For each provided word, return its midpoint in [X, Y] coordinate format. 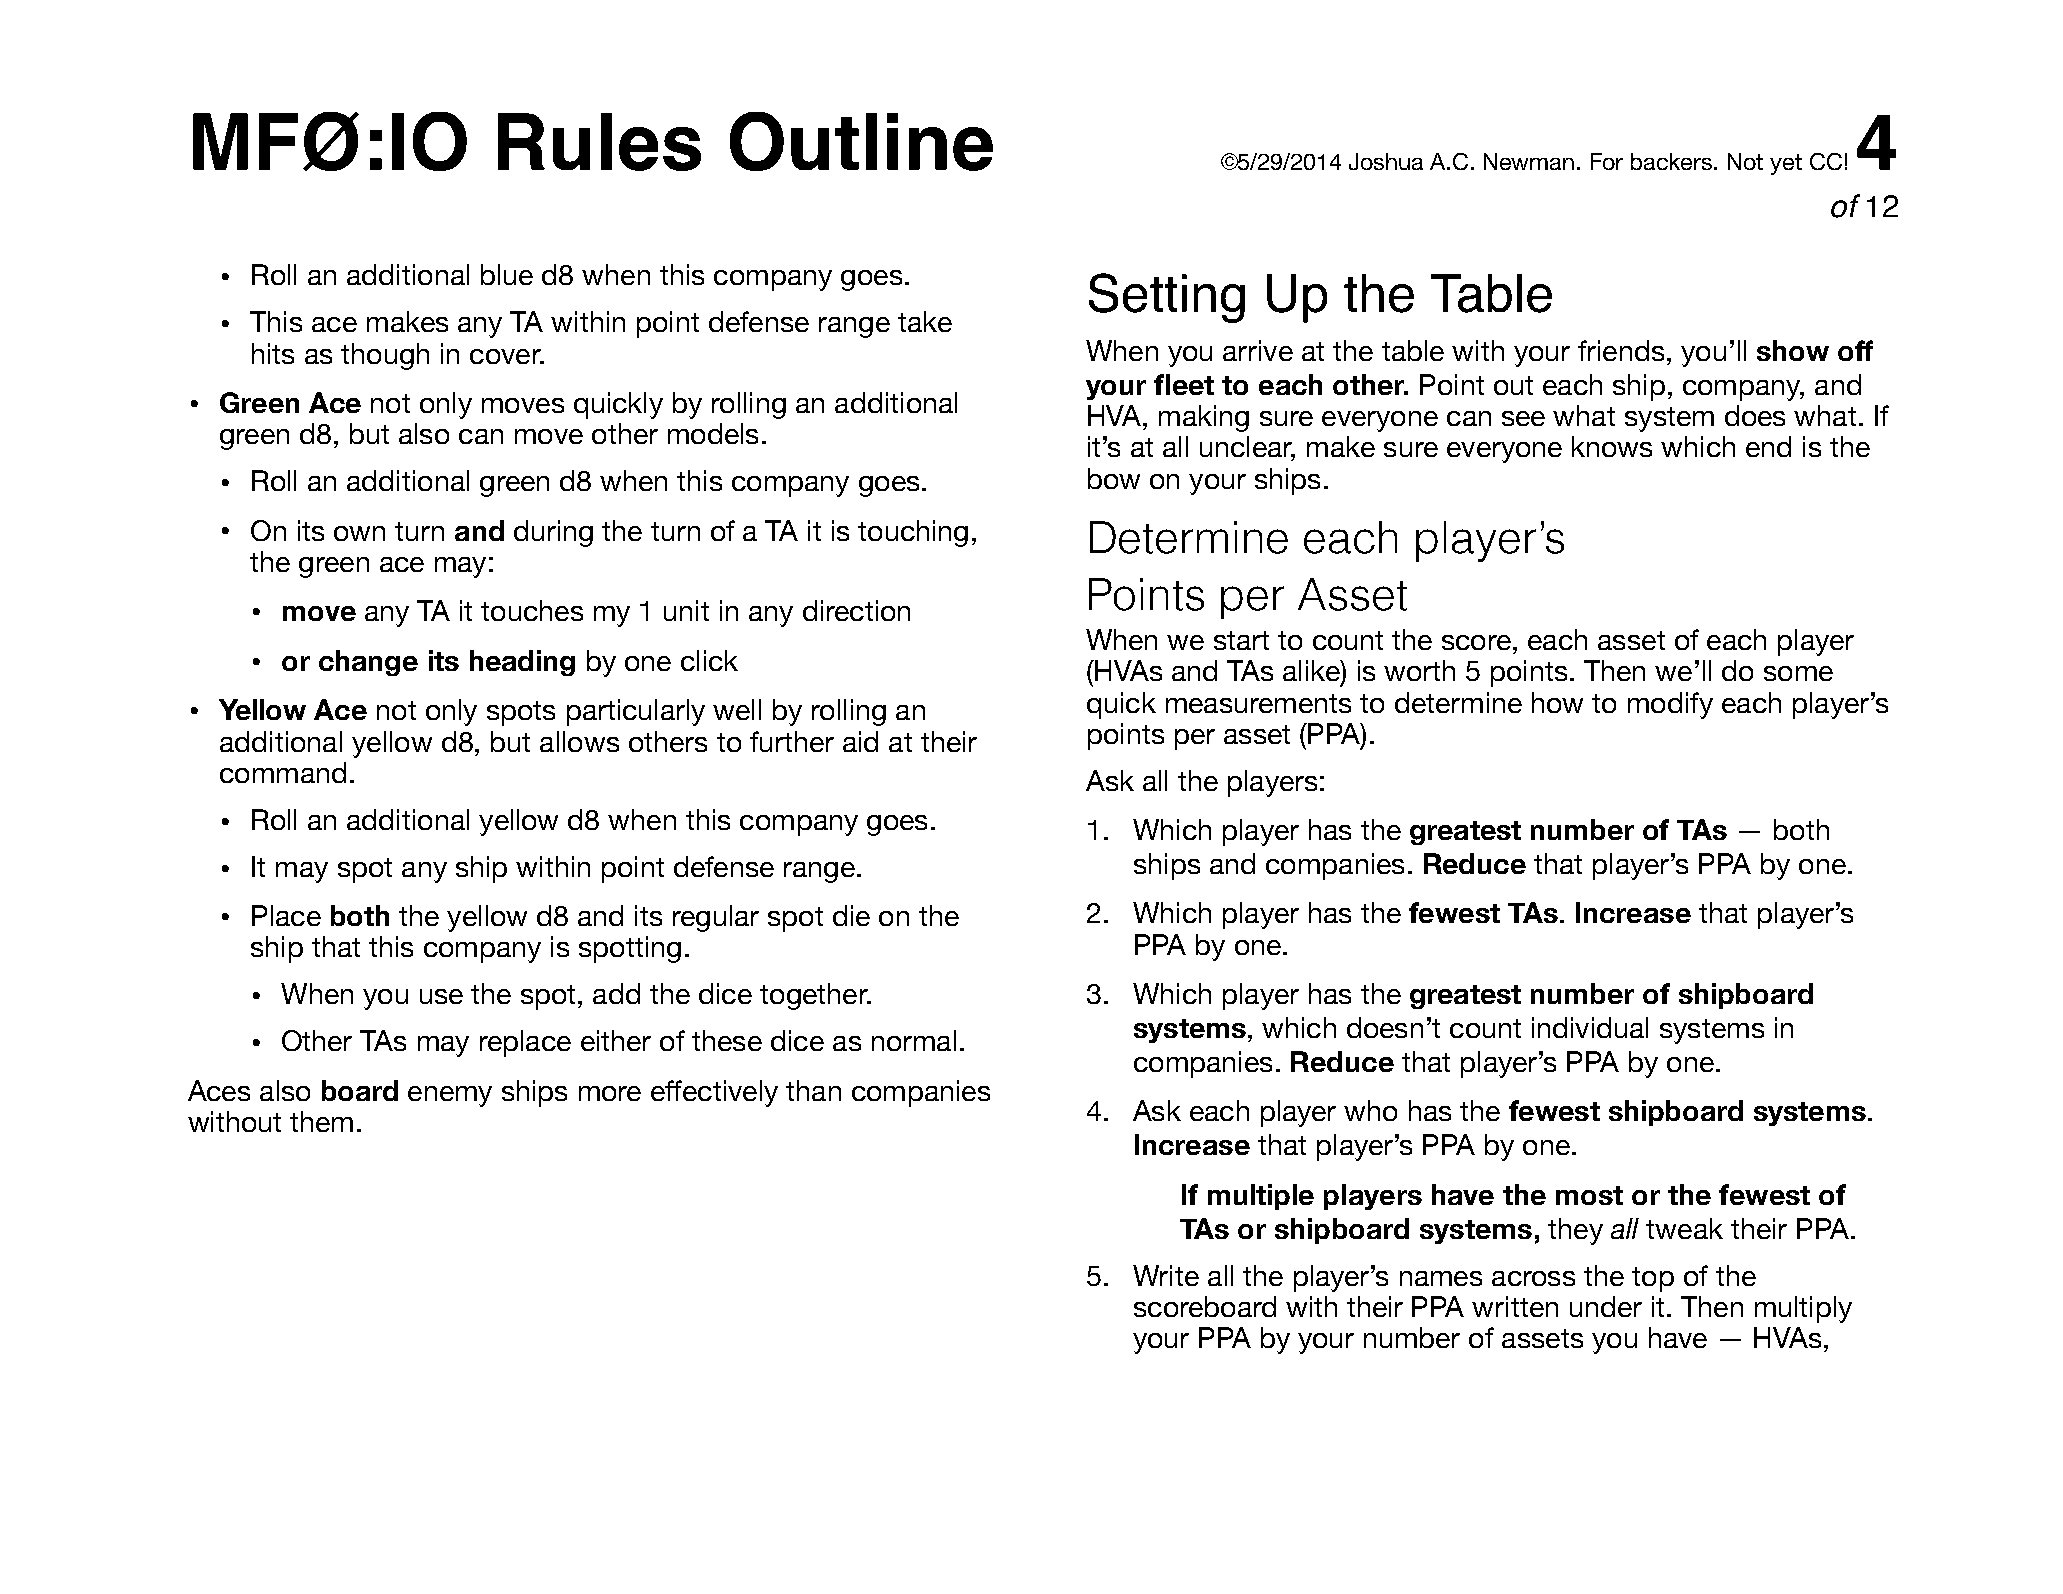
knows [1612, 446]
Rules [599, 142]
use [441, 996]
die [851, 915]
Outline [861, 141]
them [321, 1121]
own [359, 533]
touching [913, 533]
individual [1590, 1027]
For [1607, 161]
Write [1166, 1275]
